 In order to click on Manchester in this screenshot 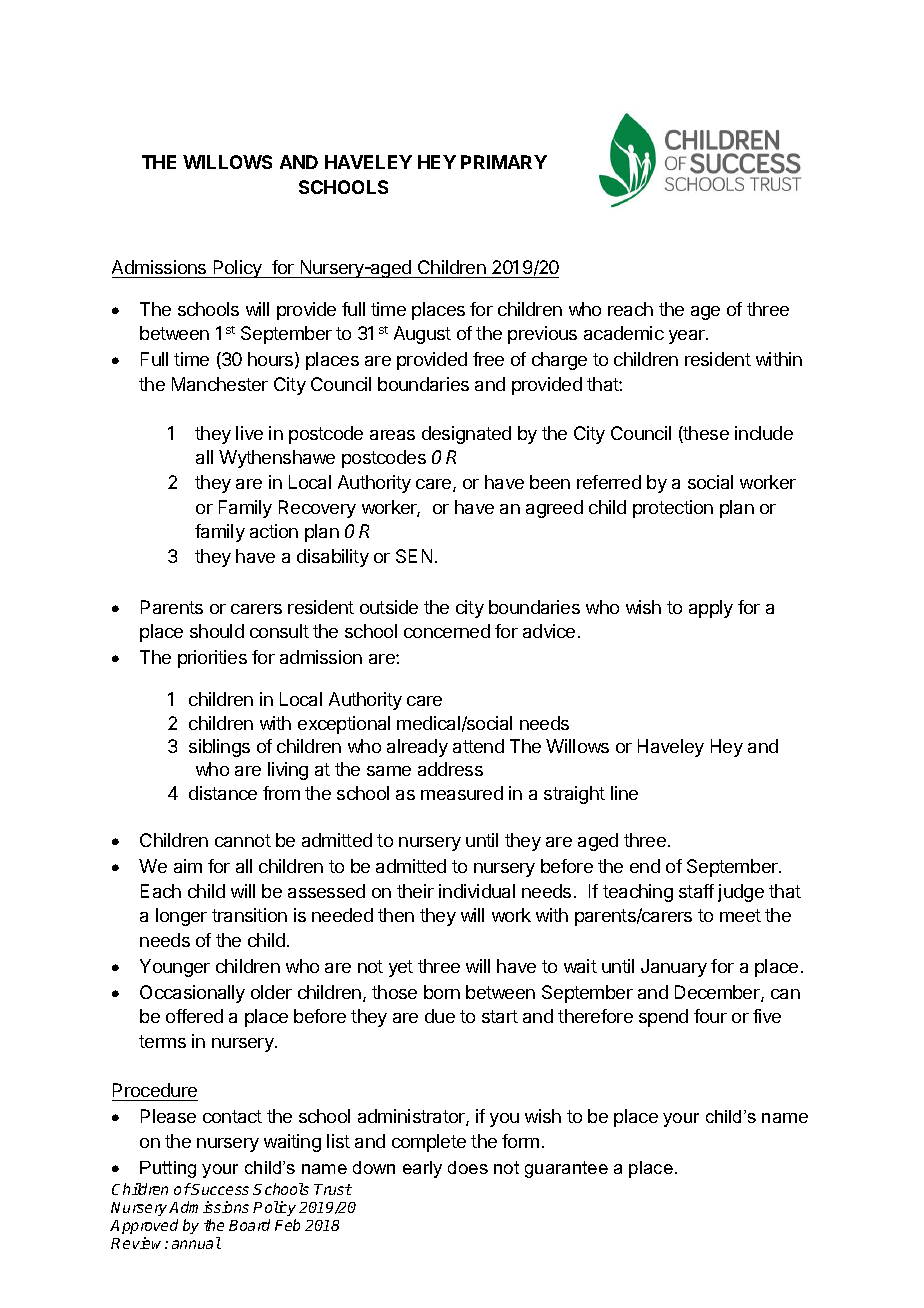, I will do `click(220, 384)`.
